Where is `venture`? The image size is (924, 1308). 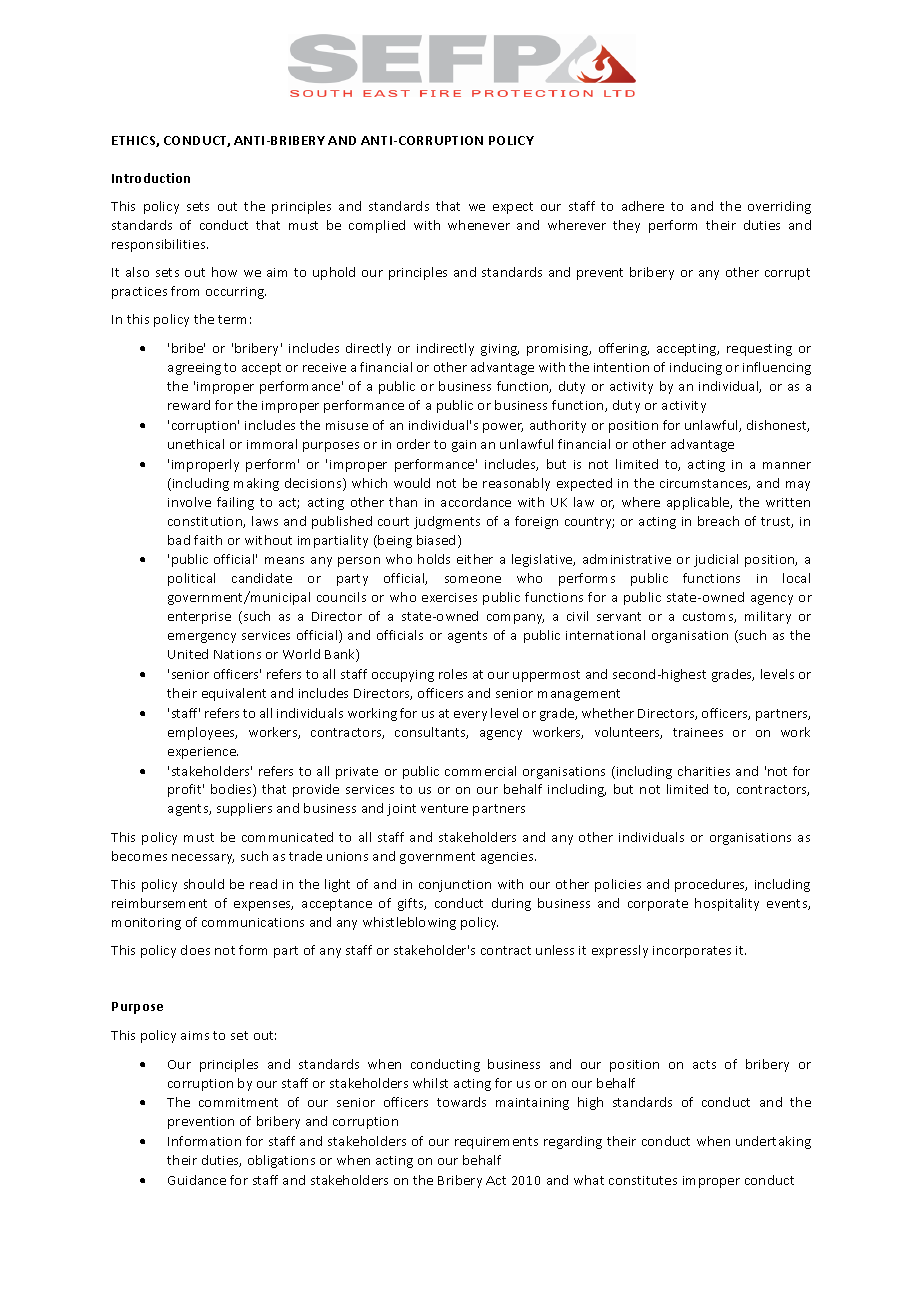 venture is located at coordinates (444, 808).
